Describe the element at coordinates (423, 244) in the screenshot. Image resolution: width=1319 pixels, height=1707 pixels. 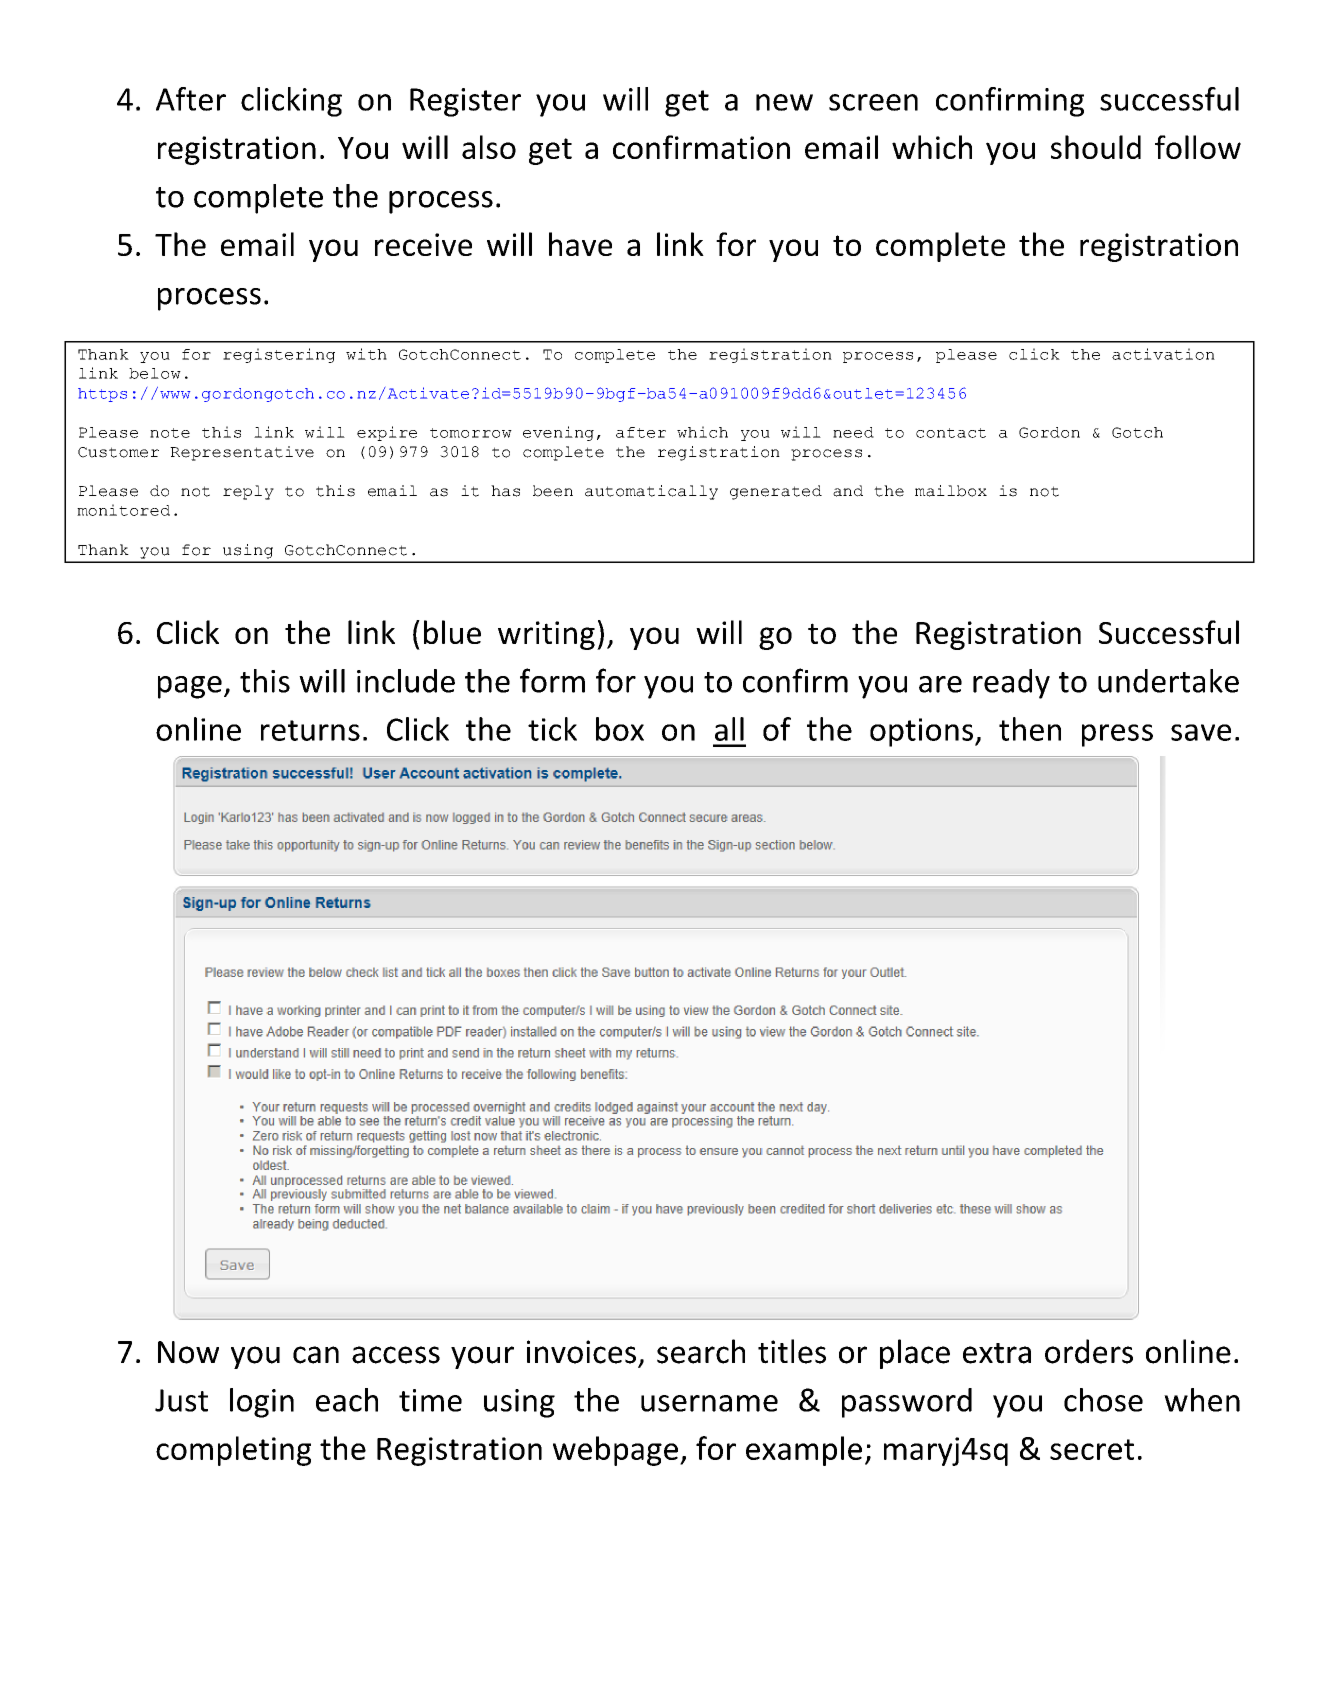
I see `receive` at that location.
